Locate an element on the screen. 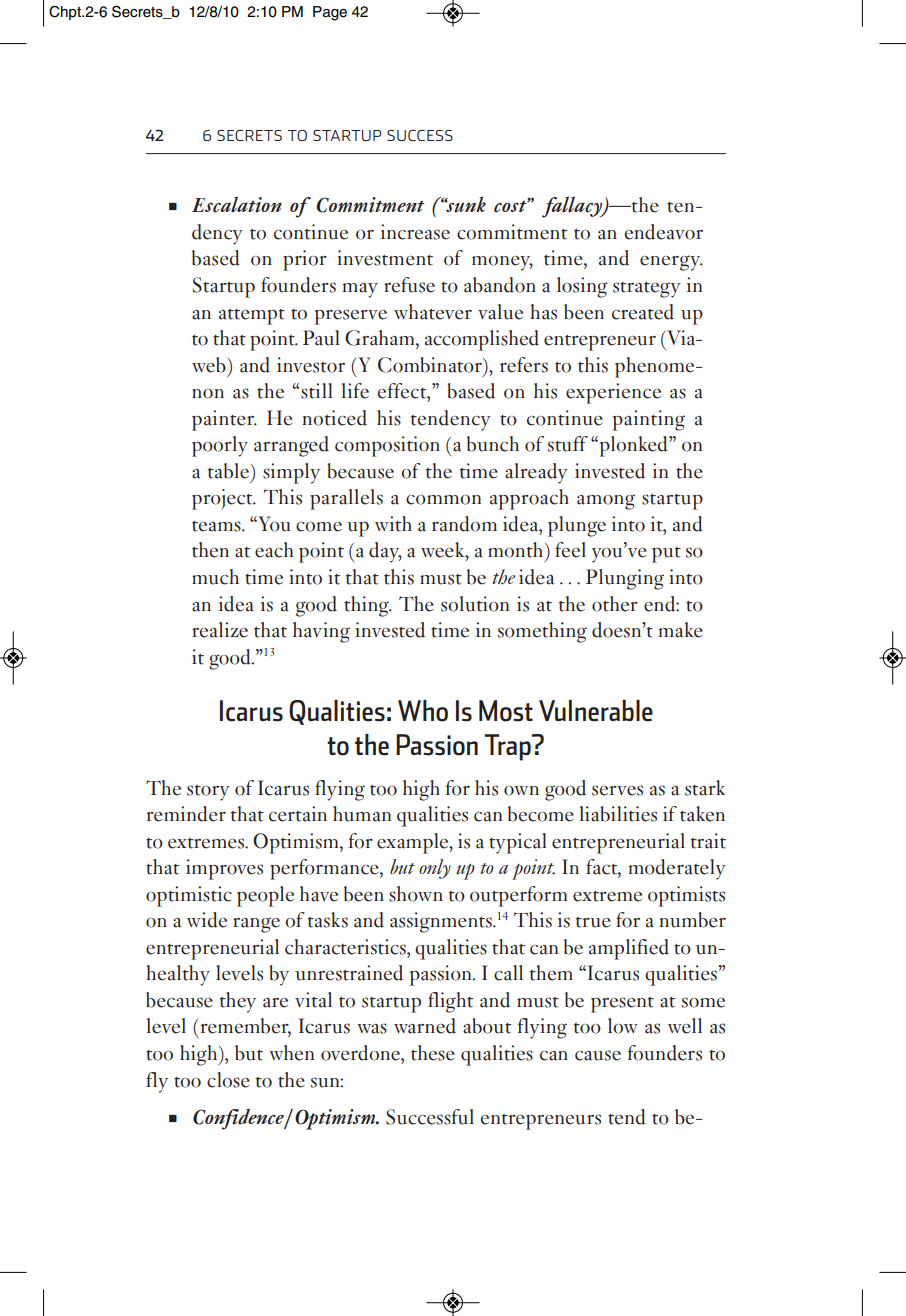  random is located at coordinates (464, 524).
